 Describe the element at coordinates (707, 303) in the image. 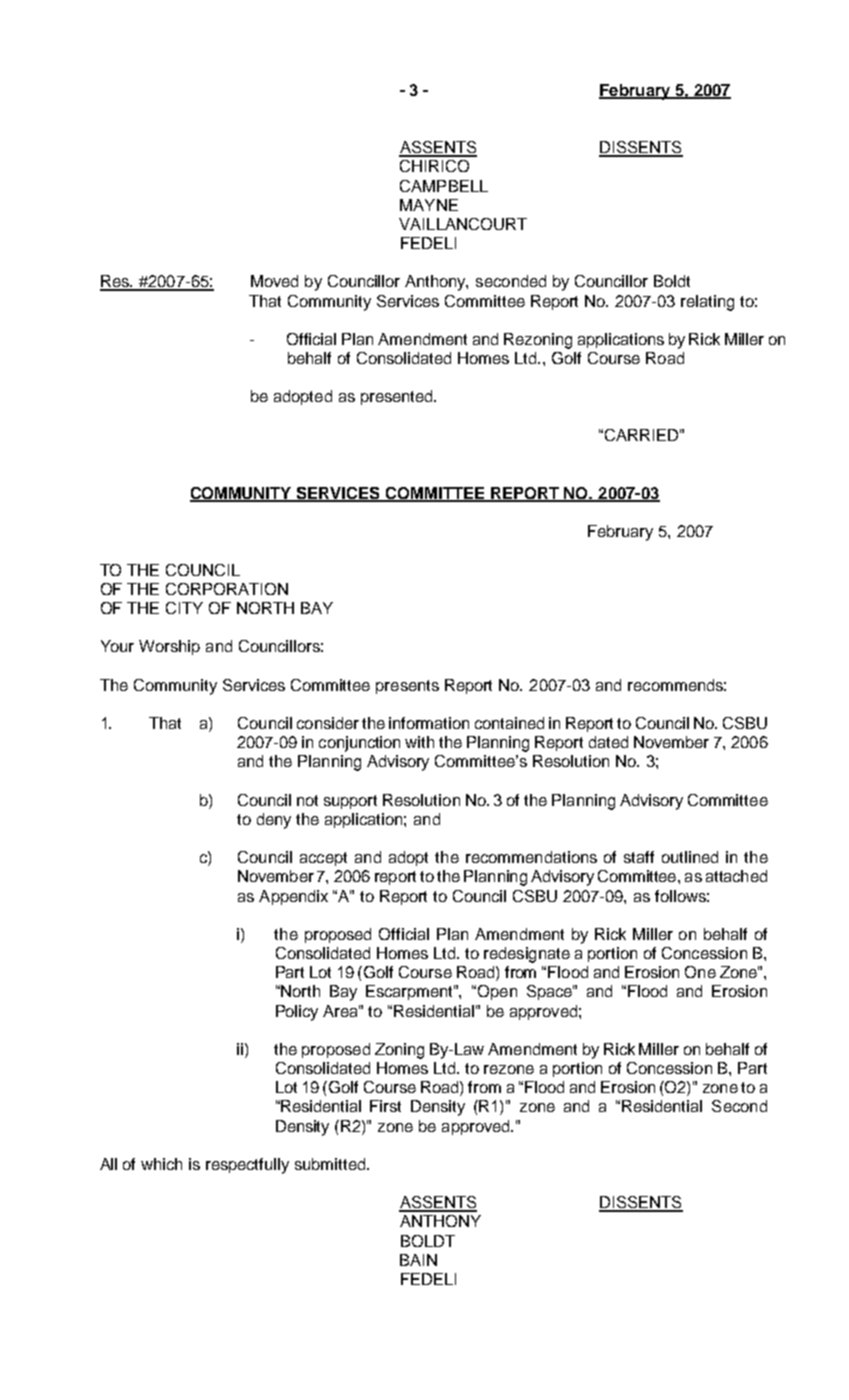

I see `relating` at that location.
